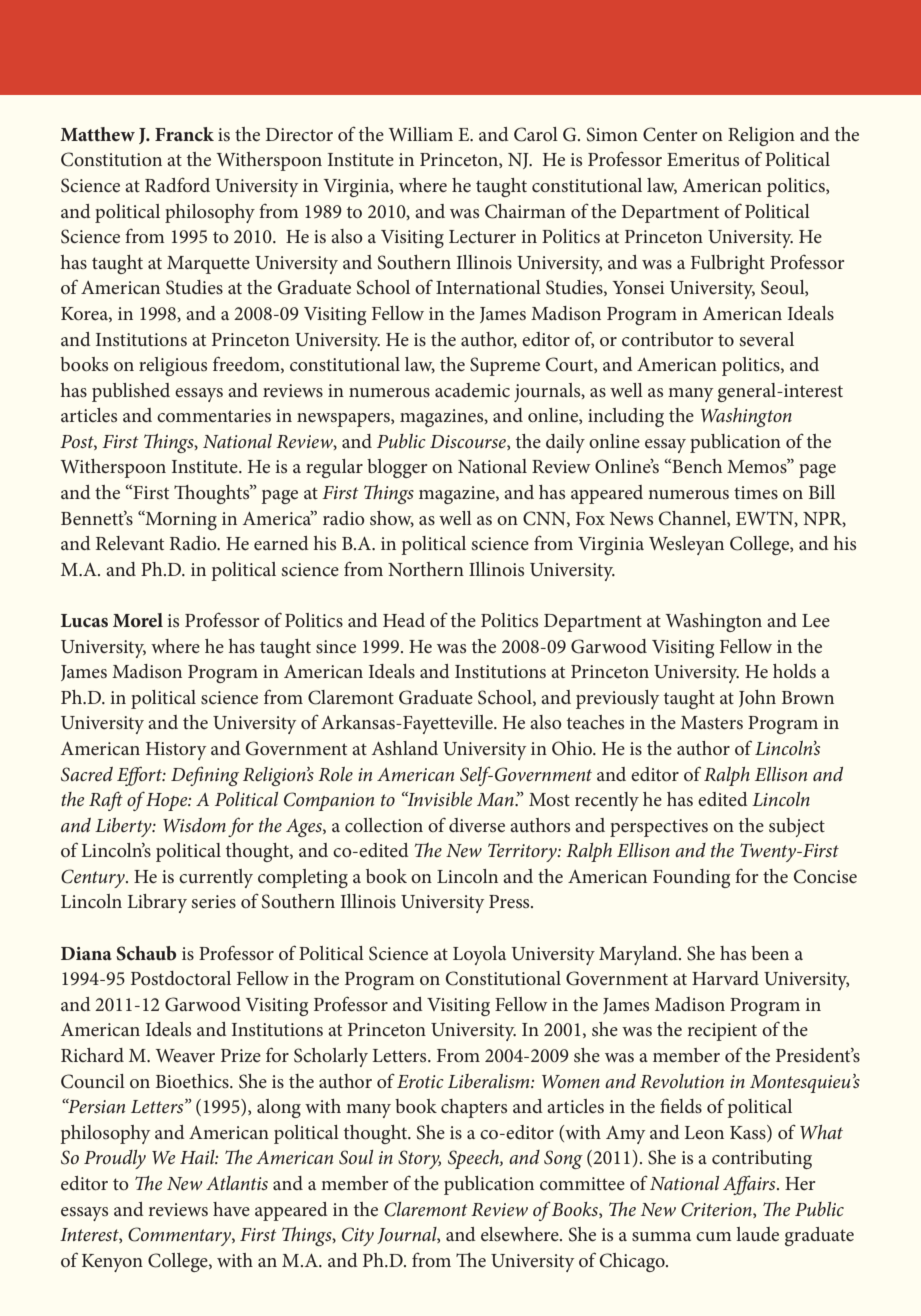 The image size is (921, 1316). What do you see at coordinates (479, 955) in the page?
I see `Loyola` at bounding box center [479, 955].
